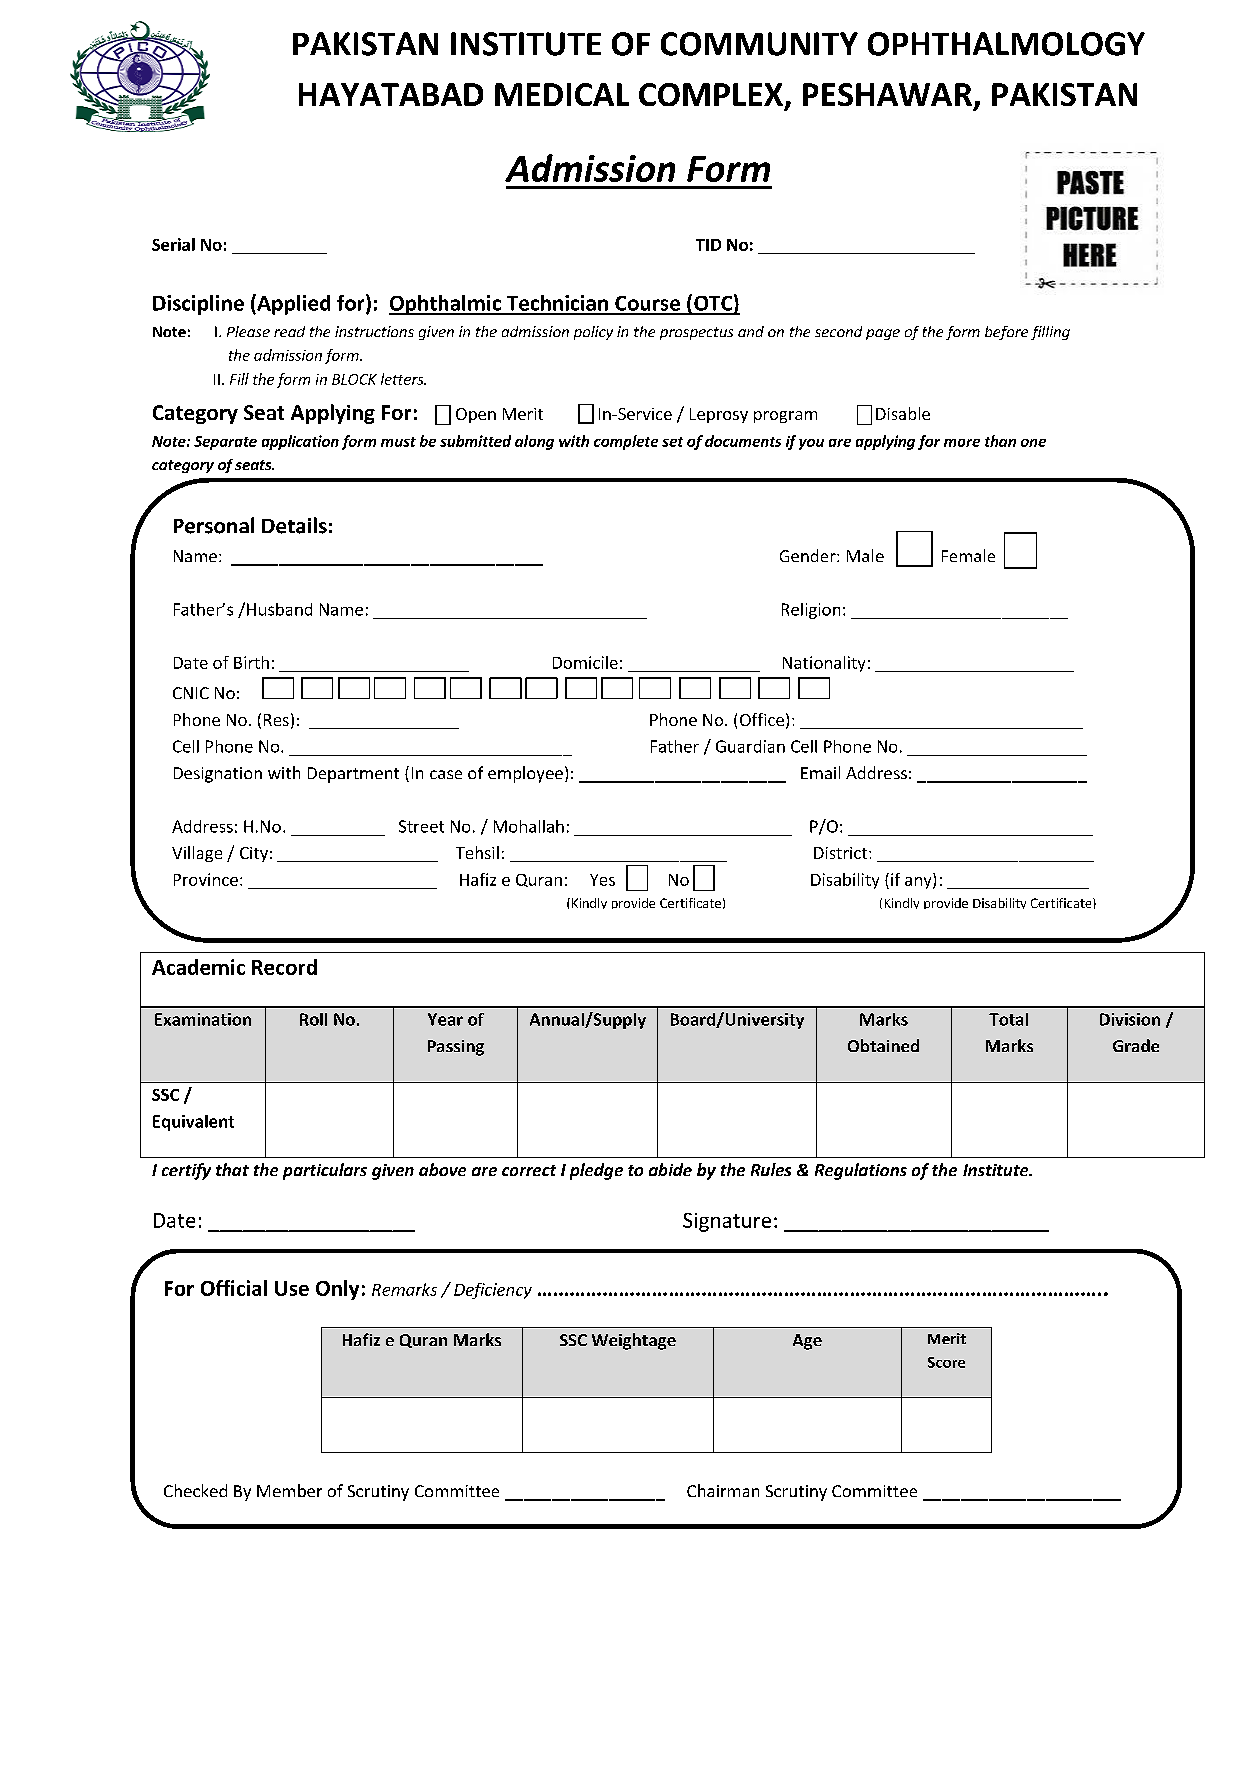 Image resolution: width=1254 pixels, height=1774 pixels. What do you see at coordinates (672, 442) in the screenshot?
I see `set` at bounding box center [672, 442].
